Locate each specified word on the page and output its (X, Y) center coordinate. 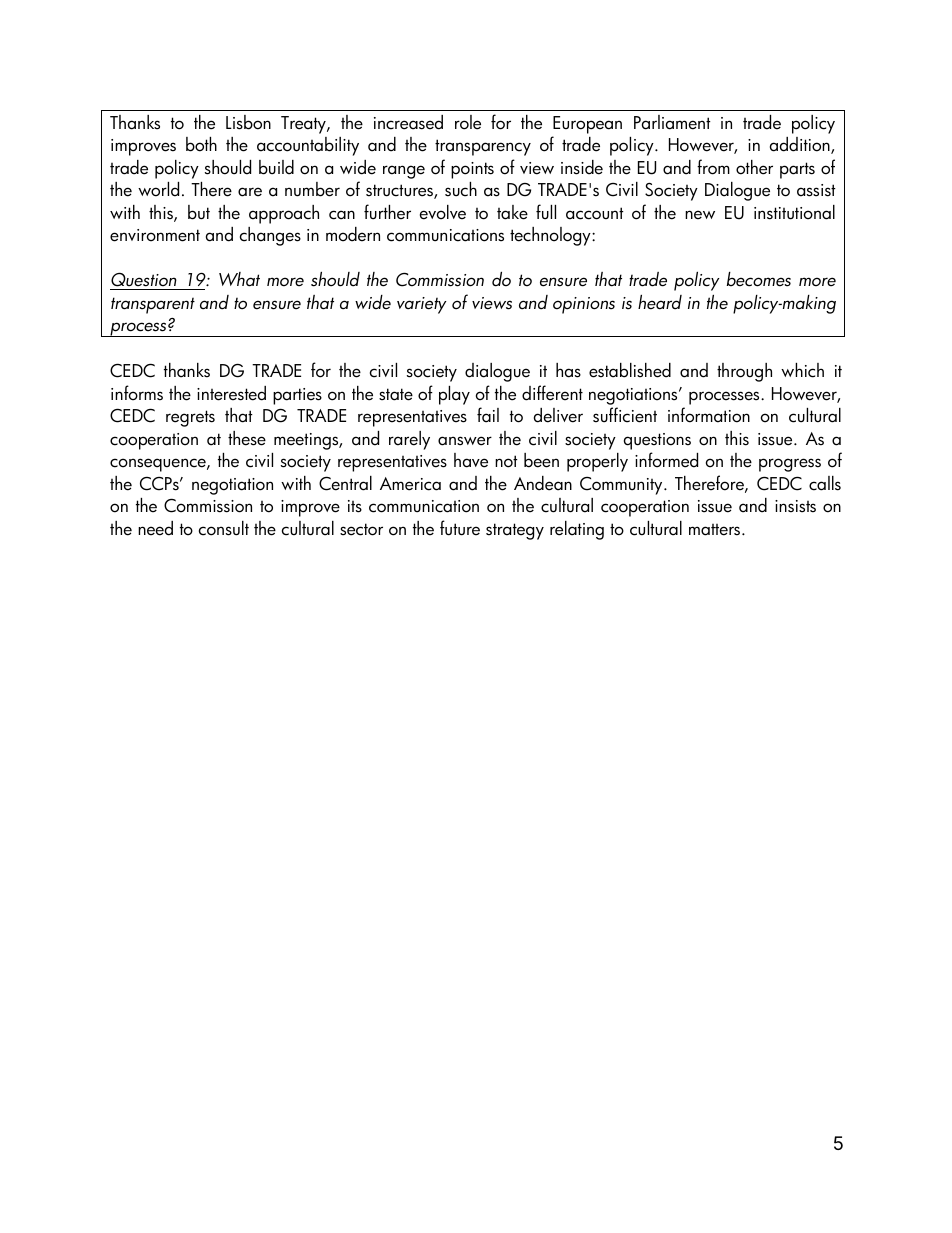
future (460, 528)
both (201, 144)
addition (801, 145)
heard (660, 302)
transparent (153, 305)
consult (224, 528)
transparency (483, 147)
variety (422, 305)
